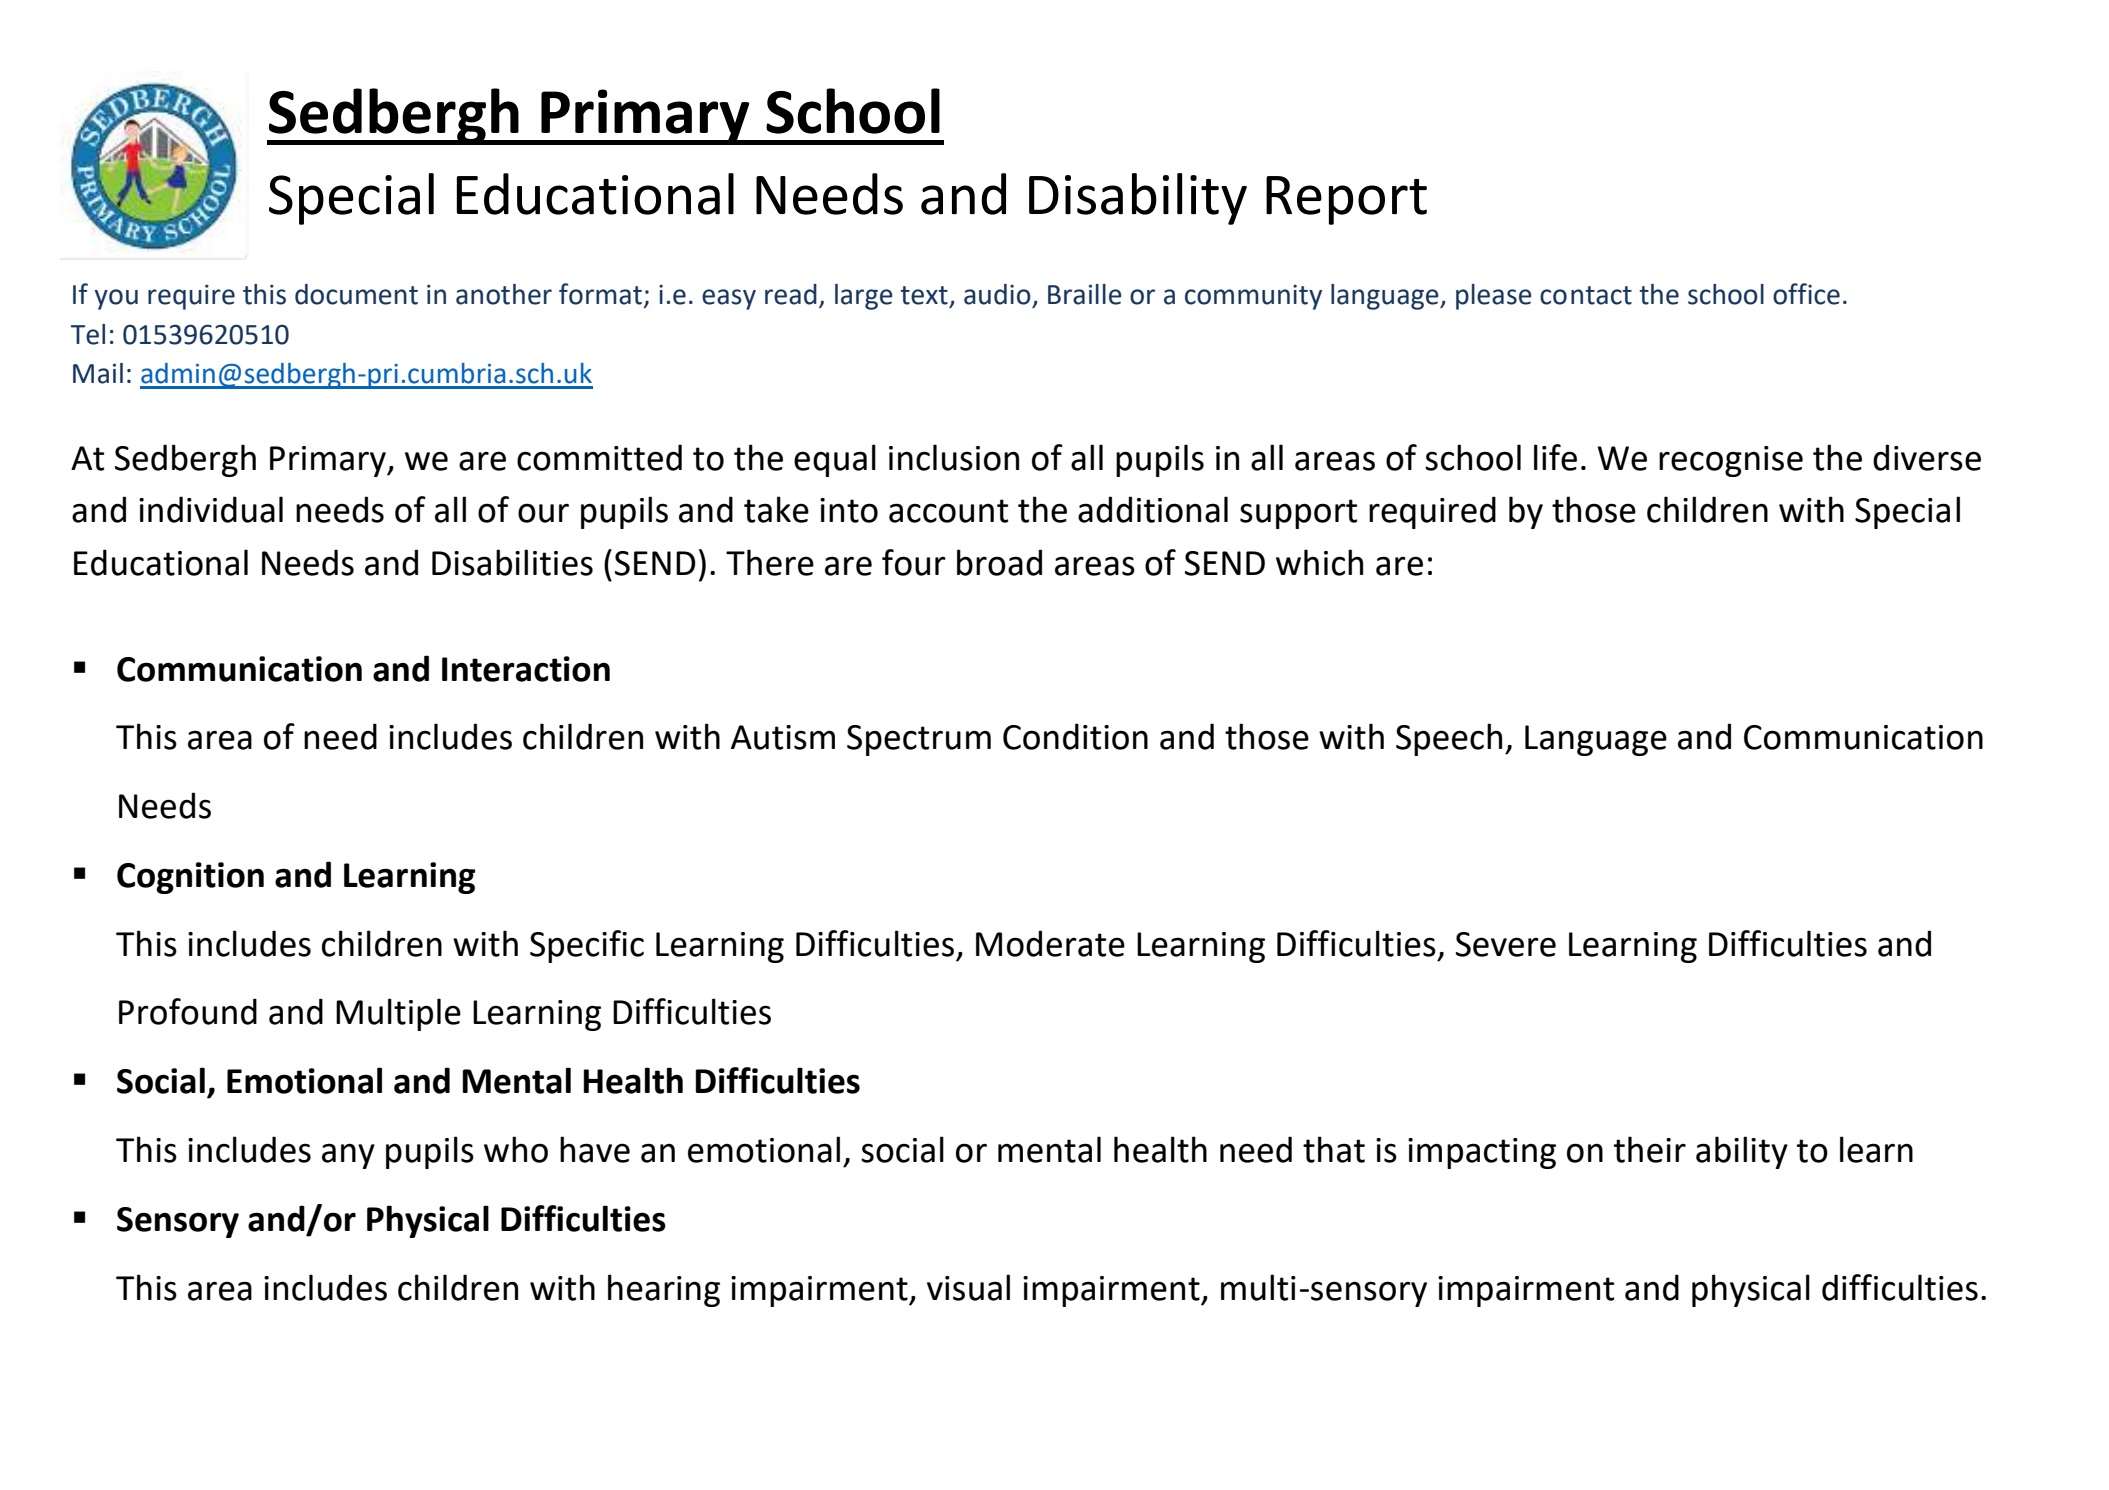 Image resolution: width=2109 pixels, height=1490 pixels. What do you see at coordinates (348, 1156) in the image?
I see `any` at bounding box center [348, 1156].
